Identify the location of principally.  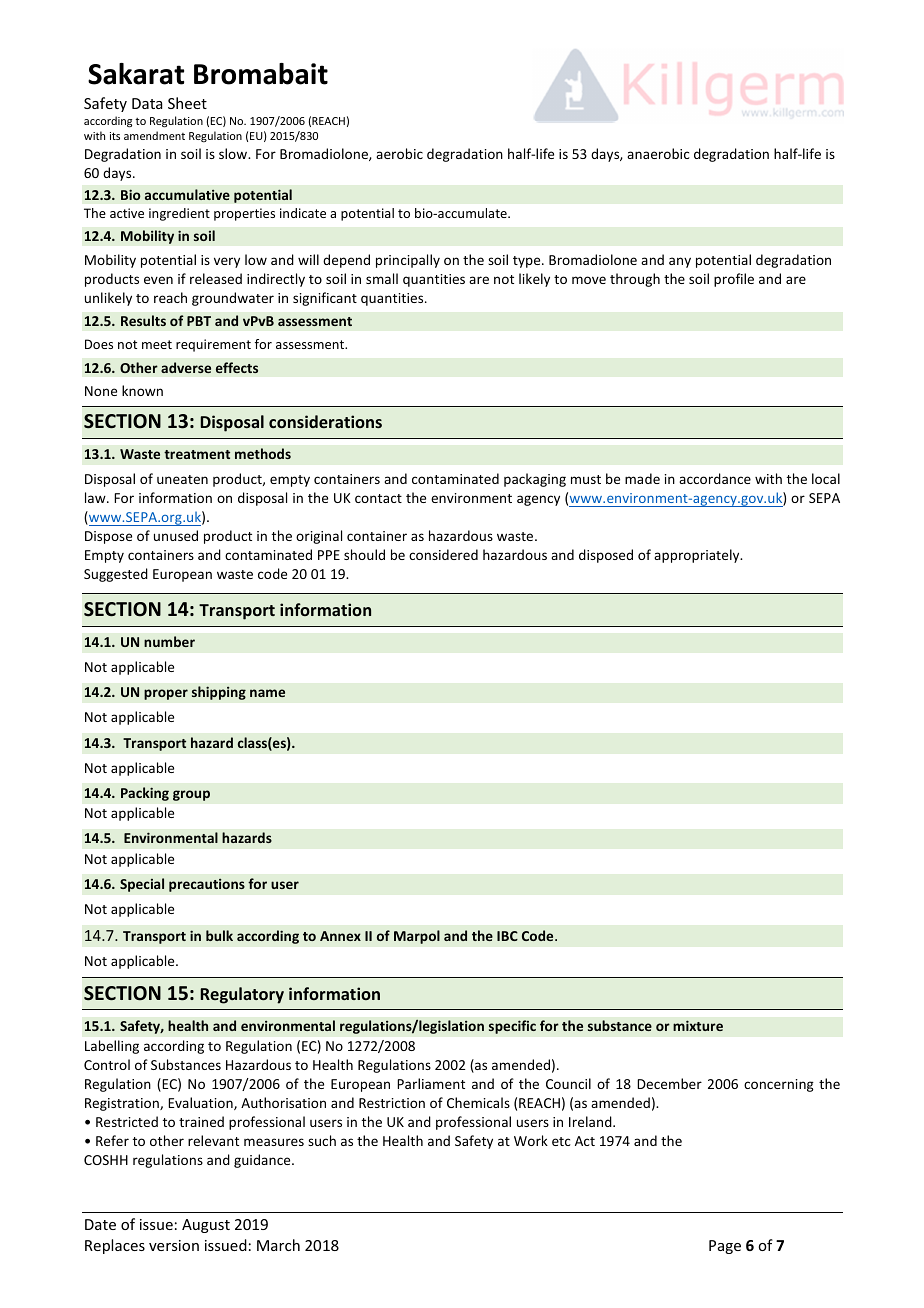
(408, 261).
